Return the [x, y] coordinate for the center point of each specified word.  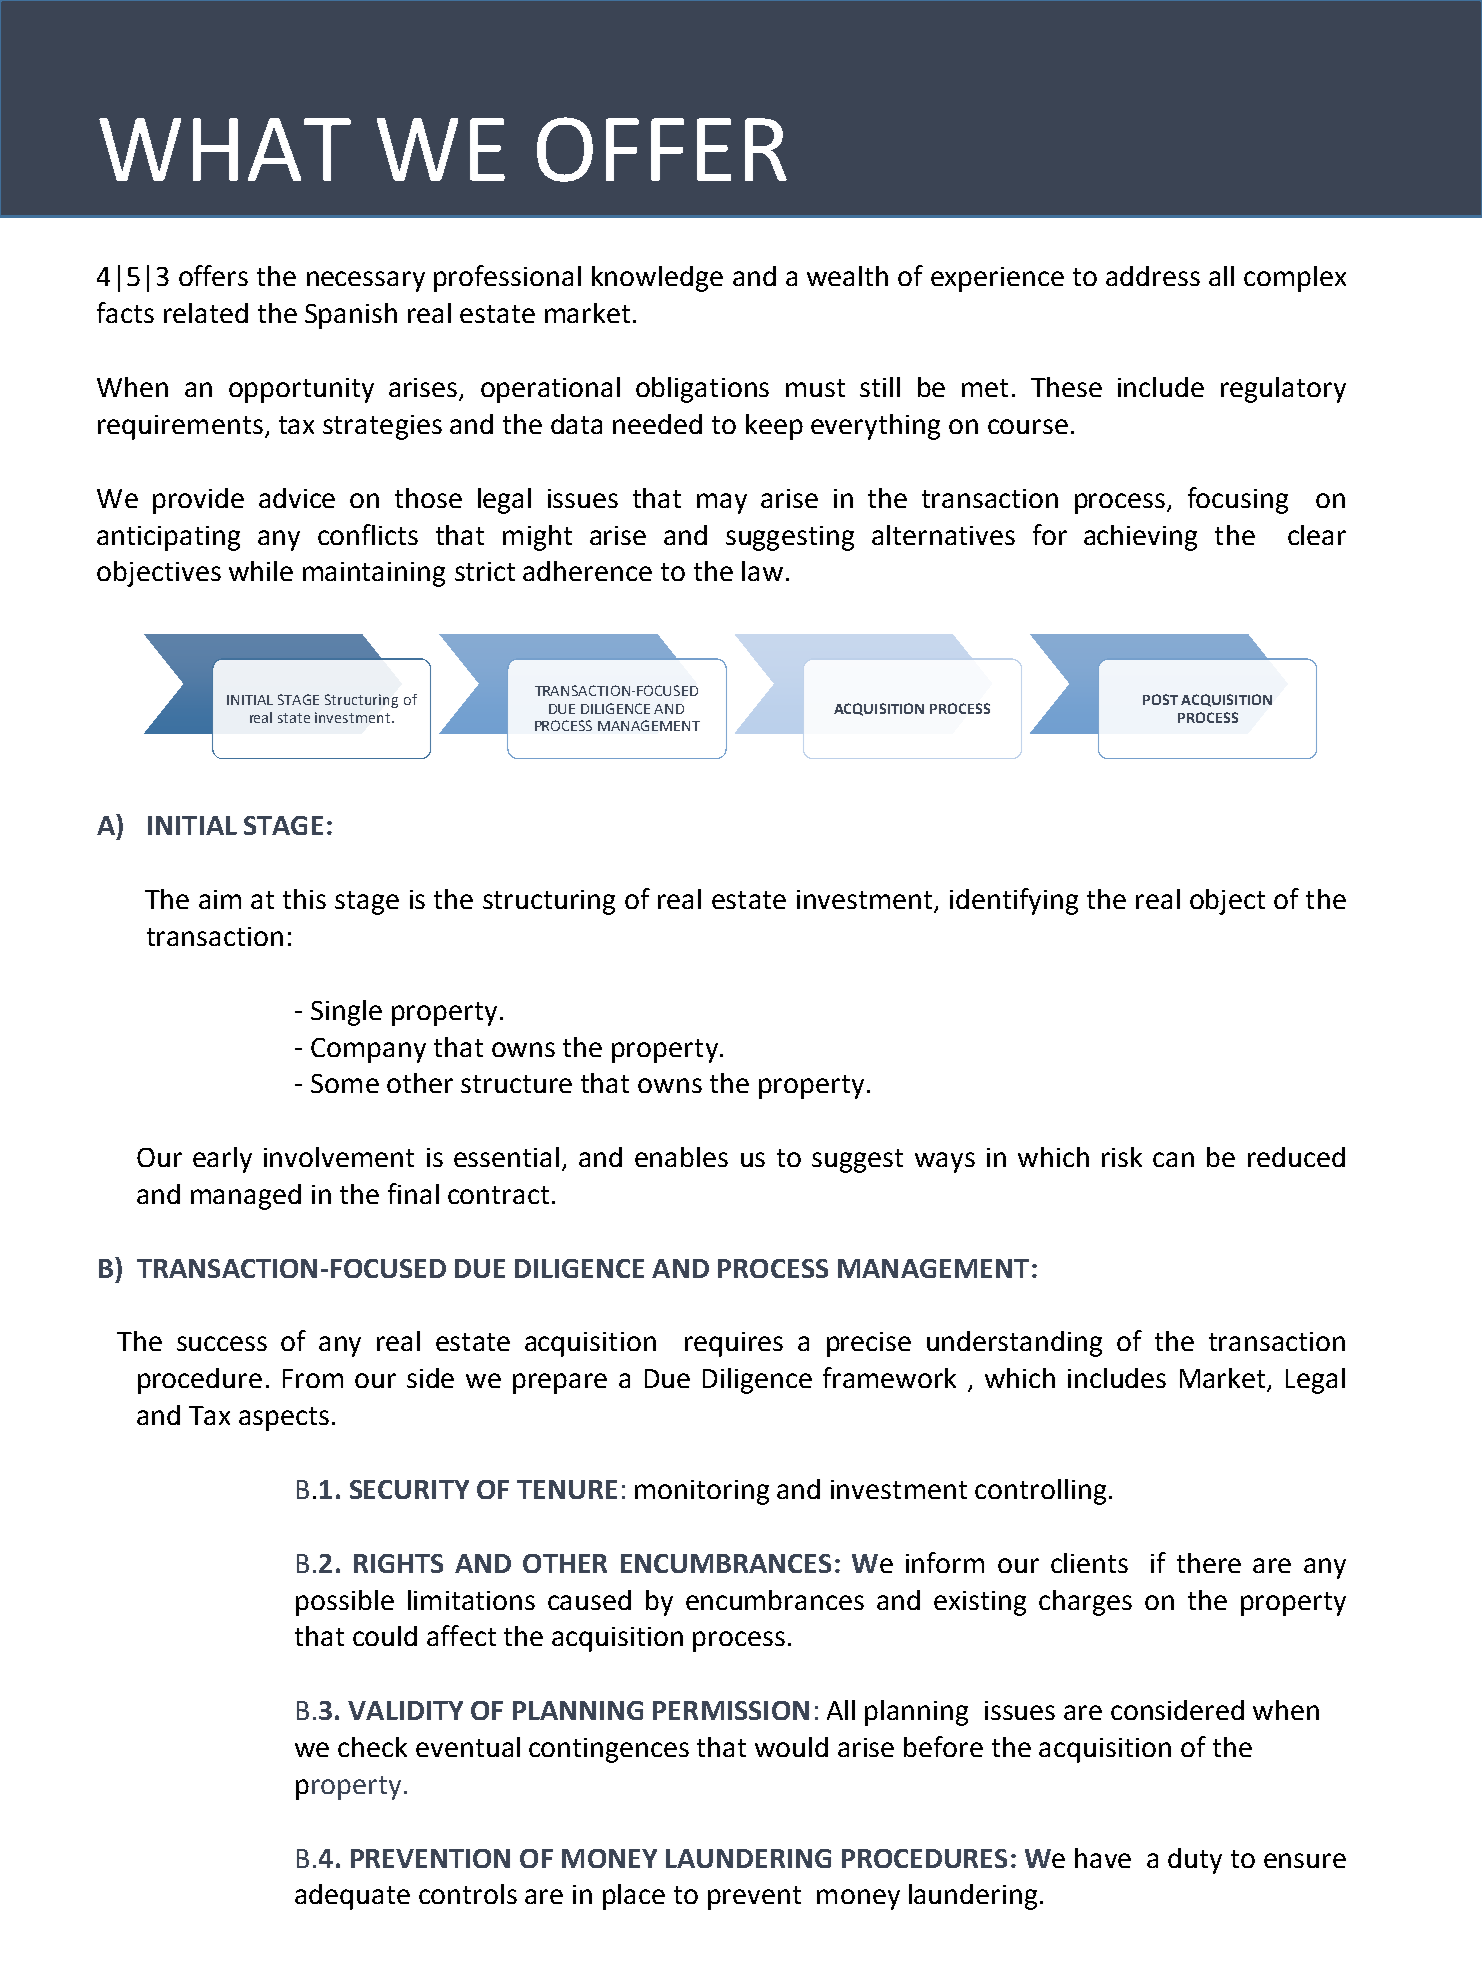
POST [1160, 699]
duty [1195, 1861]
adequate [352, 1897]
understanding [1014, 1344]
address [1153, 276]
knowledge [657, 279]
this [304, 899]
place [634, 1897]
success [222, 1343]
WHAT [225, 149]
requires [734, 1344]
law [762, 571]
